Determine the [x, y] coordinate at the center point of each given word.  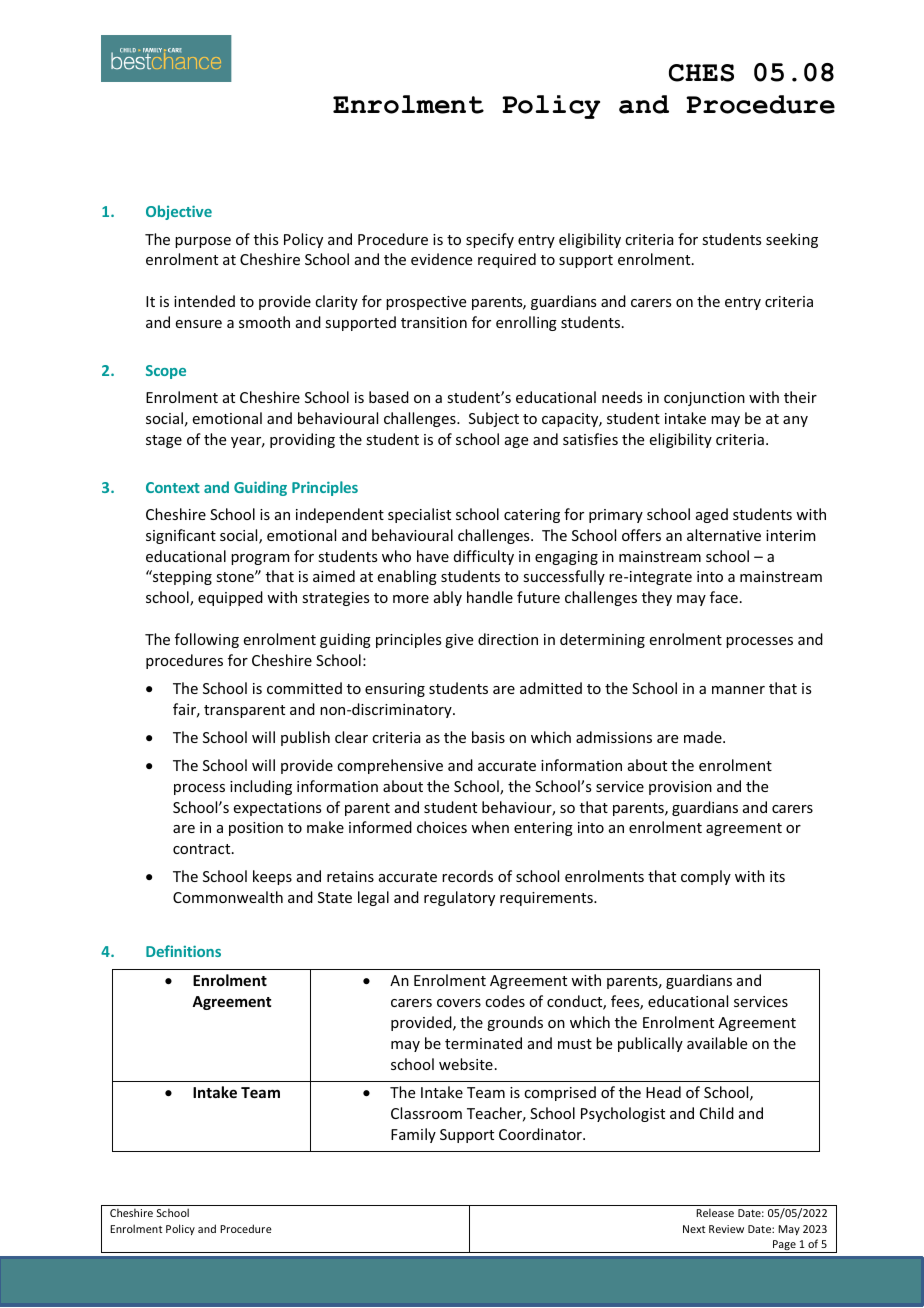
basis [488, 737]
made [704, 737]
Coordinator [541, 1134]
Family [413, 1135]
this [266, 239]
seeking [792, 240]
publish [305, 738]
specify [490, 240]
